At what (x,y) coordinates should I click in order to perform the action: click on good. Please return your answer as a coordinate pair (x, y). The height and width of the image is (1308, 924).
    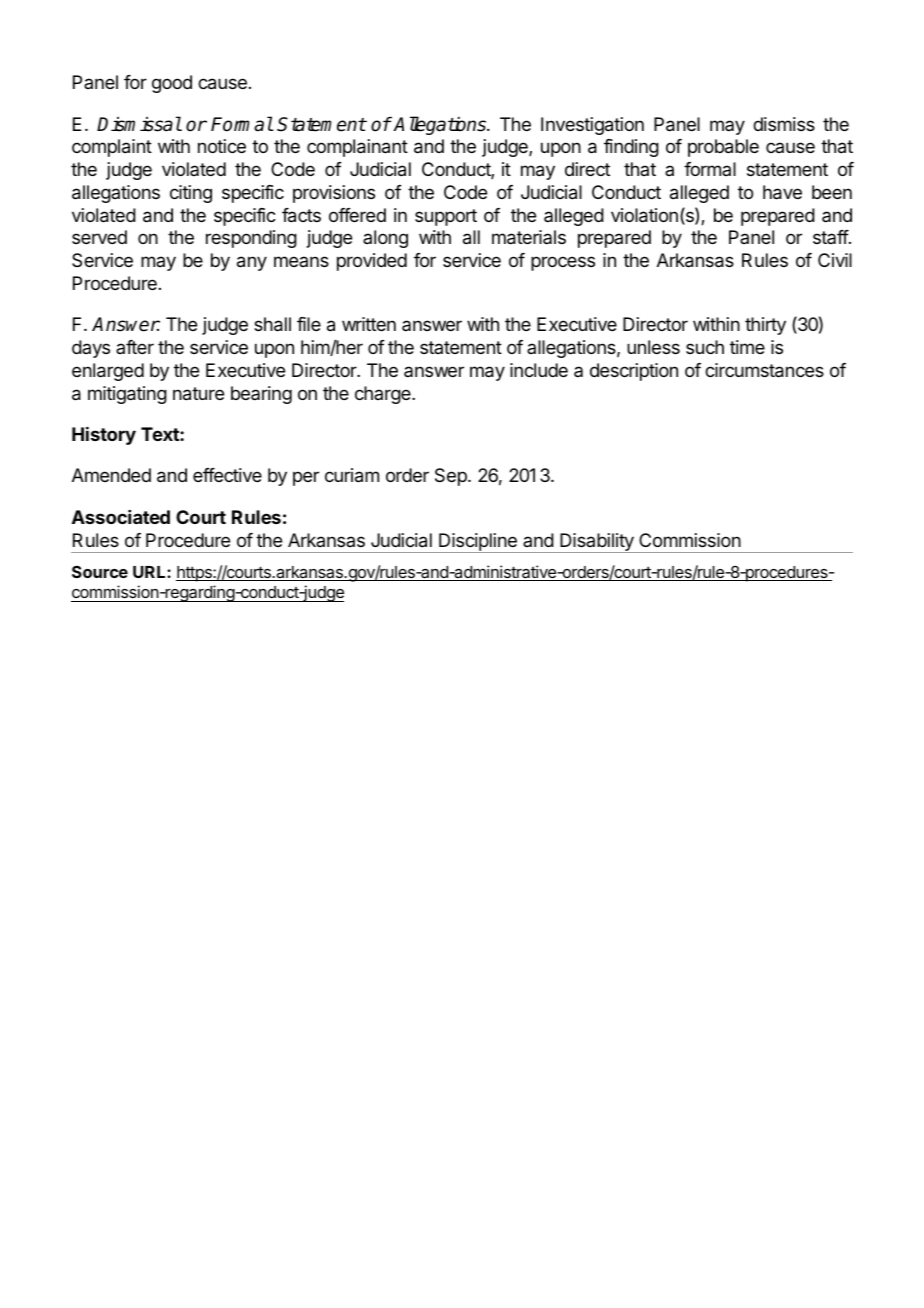
    Looking at the image, I should click on (172, 84).
